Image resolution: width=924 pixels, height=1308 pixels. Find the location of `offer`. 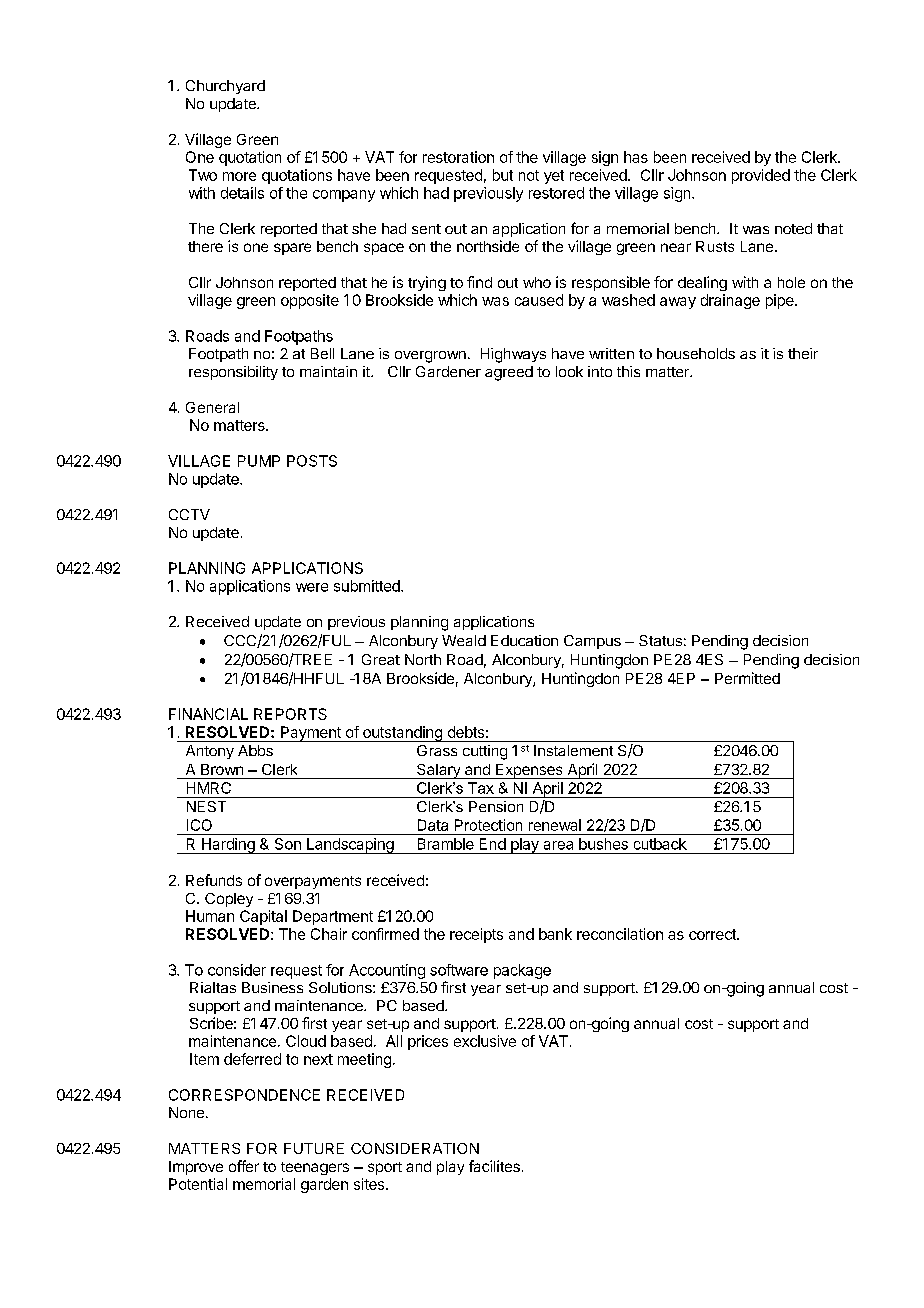

offer is located at coordinates (244, 1166).
